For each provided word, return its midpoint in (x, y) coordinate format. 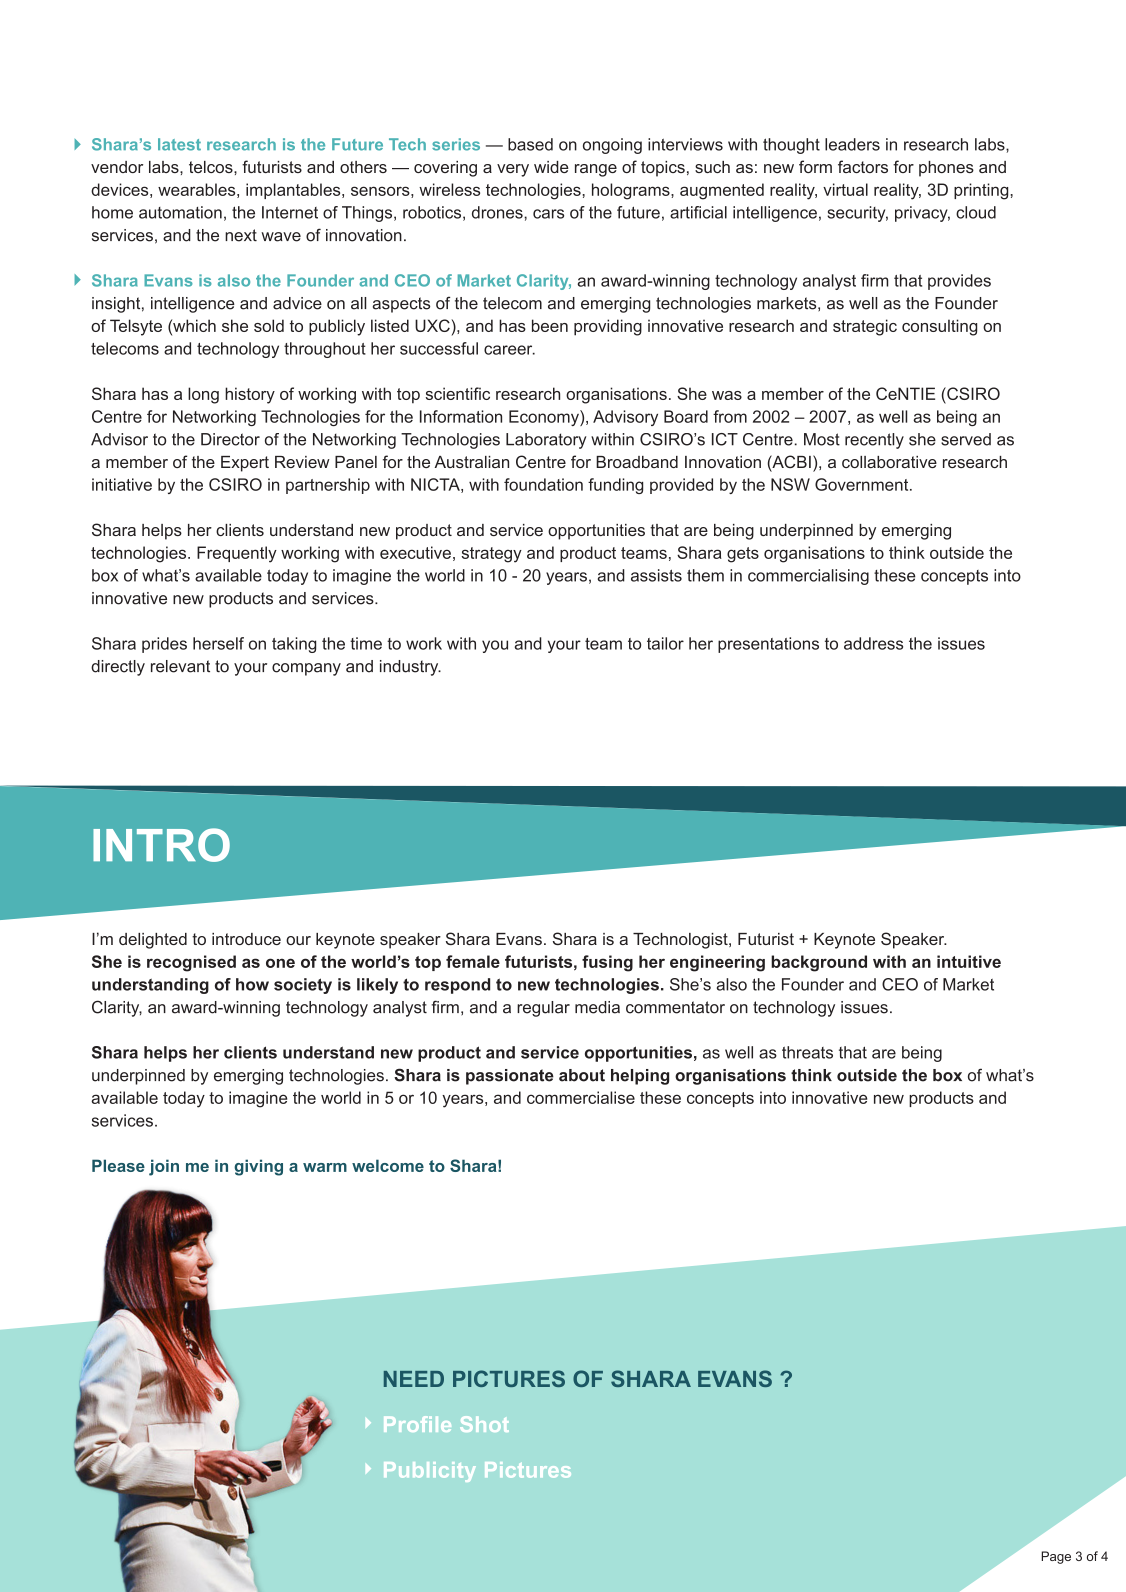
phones (946, 169)
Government (863, 484)
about (582, 1075)
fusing (607, 963)
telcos (212, 167)
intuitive (969, 961)
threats (807, 1052)
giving (258, 1167)
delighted (153, 941)
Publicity (430, 1472)
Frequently (237, 554)
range (596, 170)
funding (615, 486)
